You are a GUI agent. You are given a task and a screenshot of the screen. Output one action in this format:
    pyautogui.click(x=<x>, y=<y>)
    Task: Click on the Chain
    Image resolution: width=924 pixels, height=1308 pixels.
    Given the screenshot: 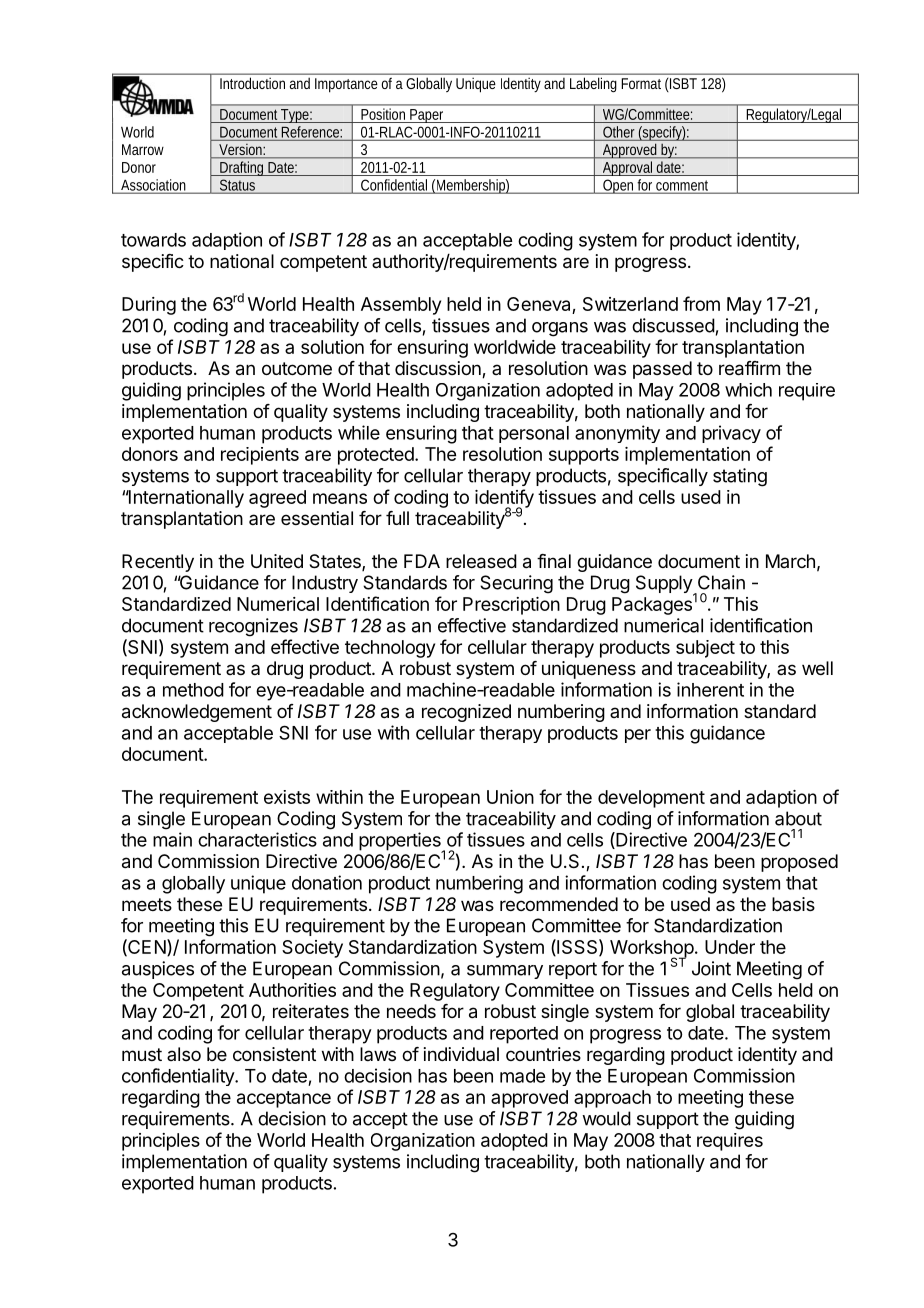 What is the action you would take?
    pyautogui.click(x=721, y=582)
